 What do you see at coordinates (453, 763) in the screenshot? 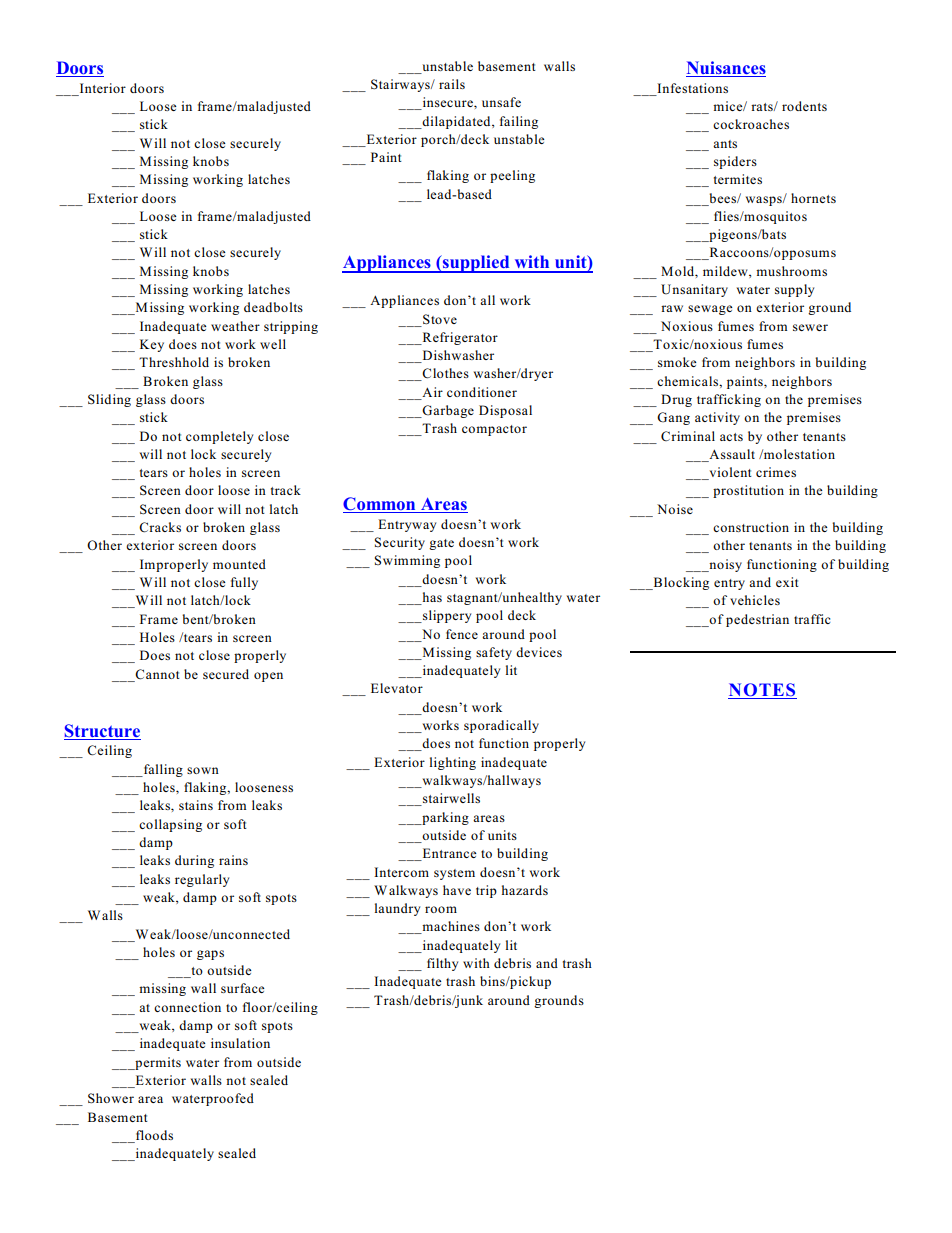
I see `lighting` at bounding box center [453, 763].
